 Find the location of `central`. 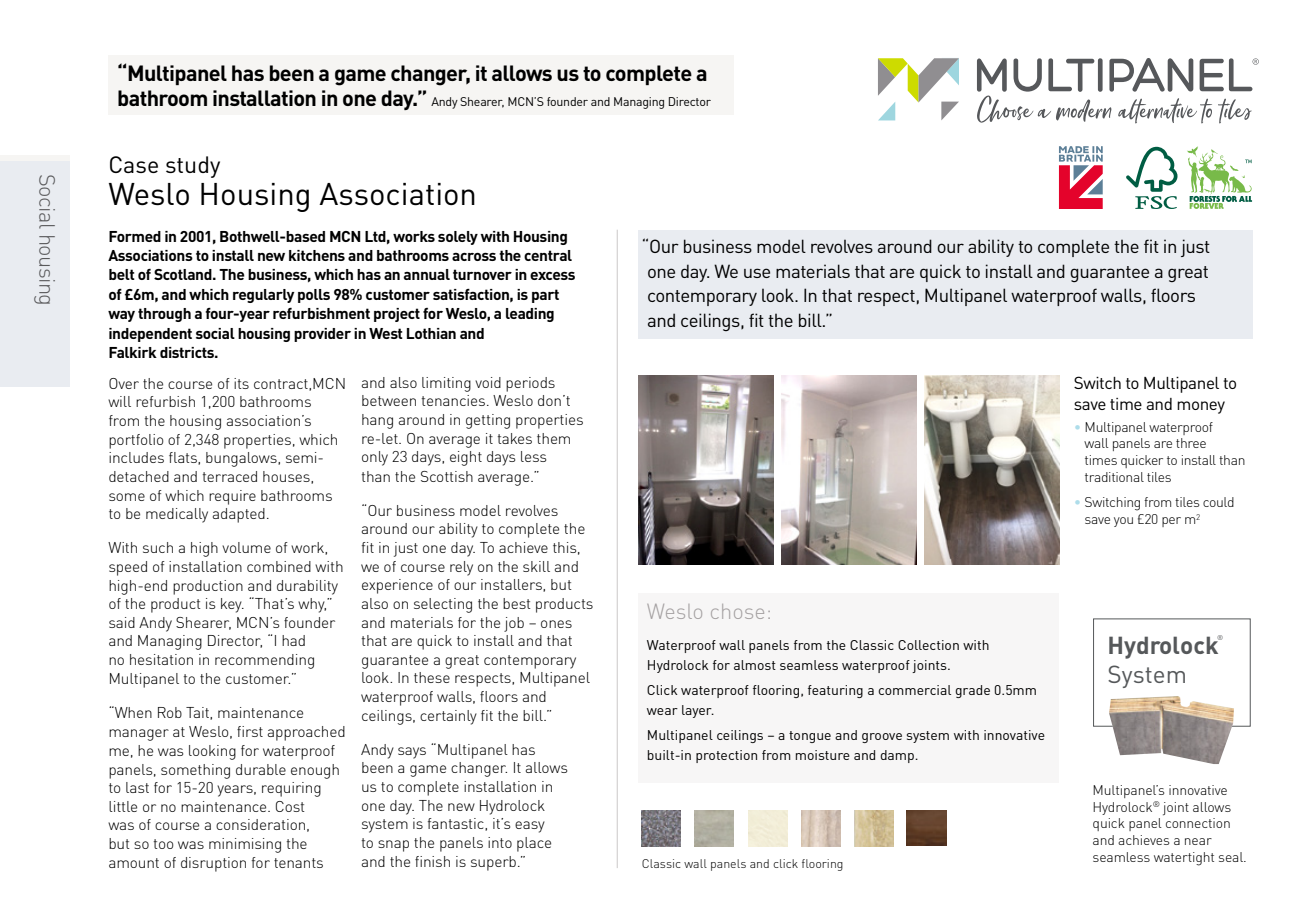

central is located at coordinates (548, 255).
